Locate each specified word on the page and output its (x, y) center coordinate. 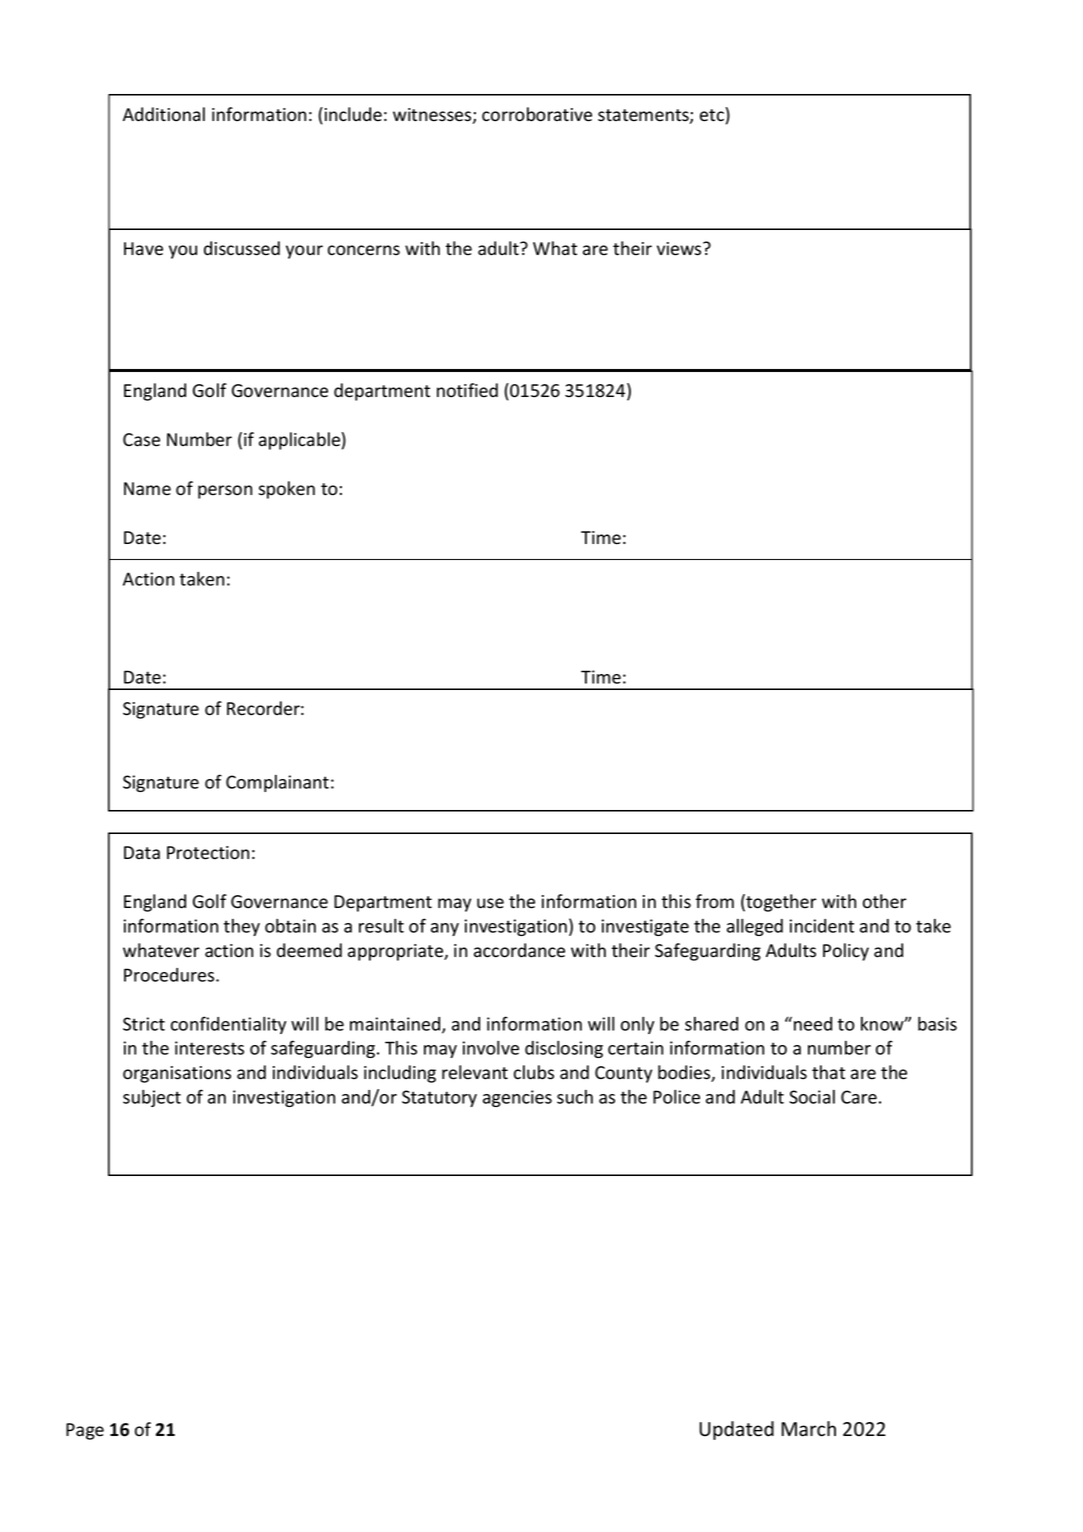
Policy (846, 952)
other (885, 901)
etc (712, 115)
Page (85, 1431)
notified (467, 390)
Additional (164, 114)
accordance (519, 950)
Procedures (170, 975)
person (225, 492)
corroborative (537, 114)
